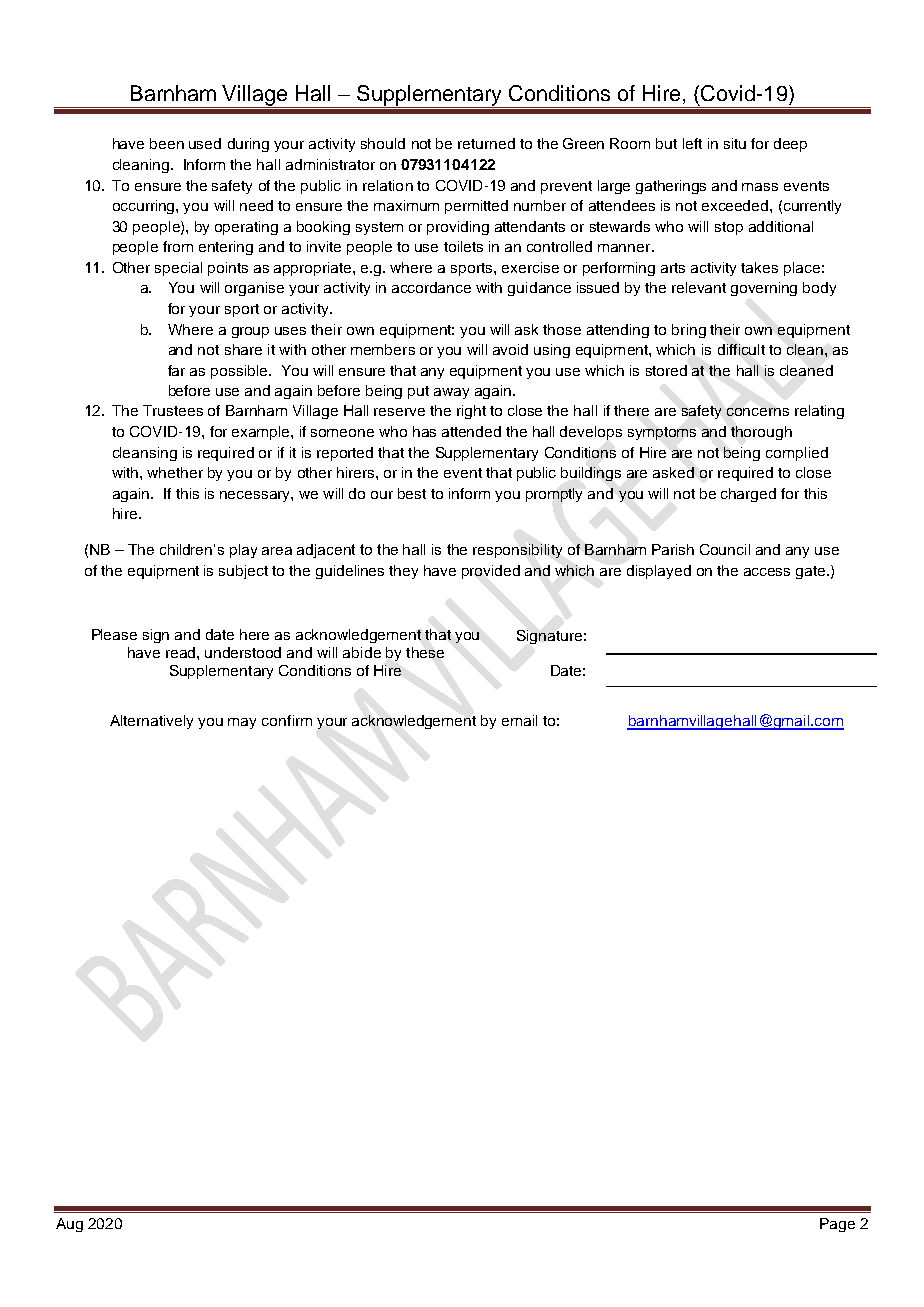 The height and width of the screenshot is (1307, 924). What do you see at coordinates (182, 652) in the screenshot?
I see `read` at bounding box center [182, 652].
